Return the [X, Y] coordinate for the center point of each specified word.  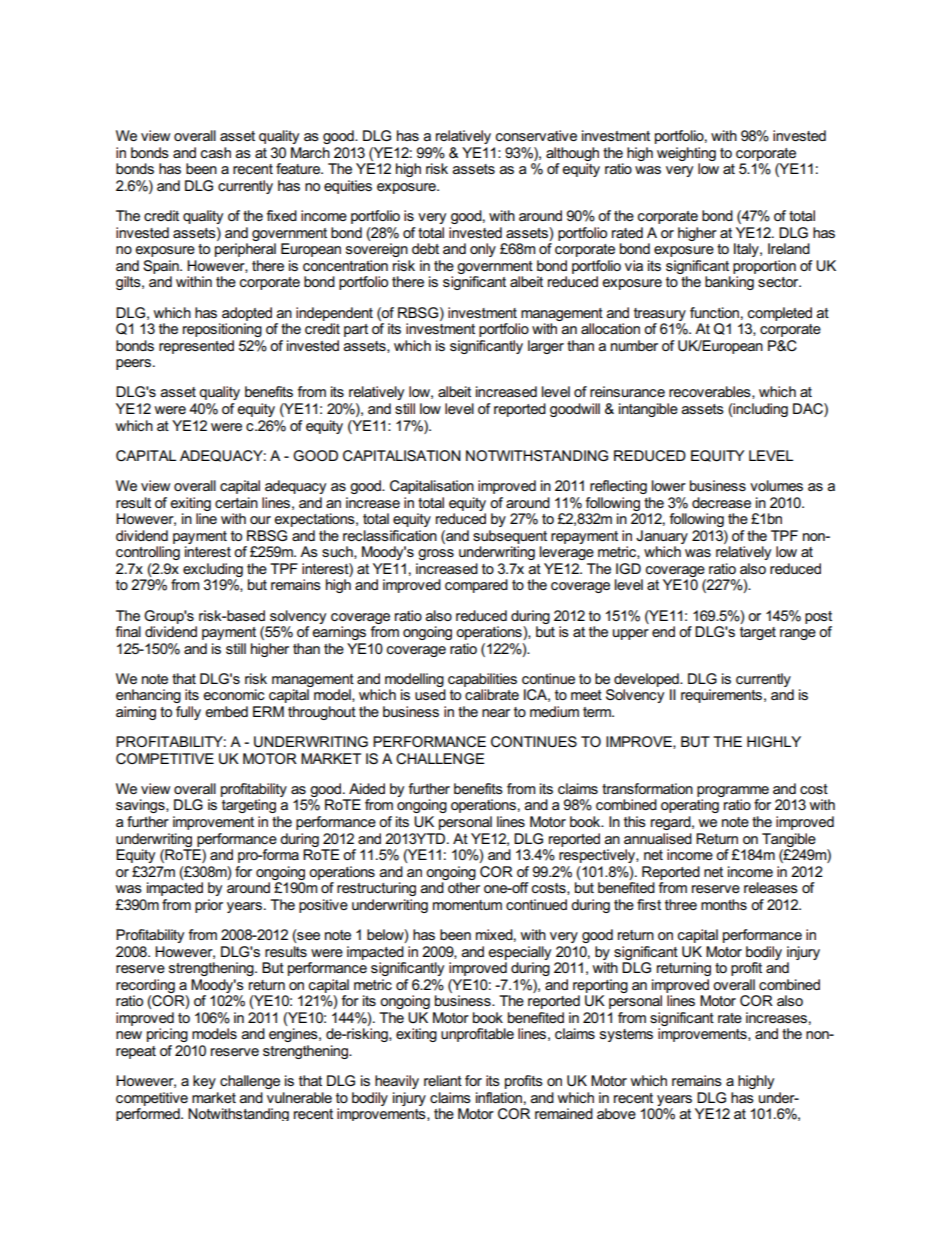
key [204, 1082]
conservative [536, 135]
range [798, 634]
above [616, 1113]
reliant [443, 1080]
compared [476, 586]
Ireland [789, 248]
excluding [213, 570]
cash [216, 152]
